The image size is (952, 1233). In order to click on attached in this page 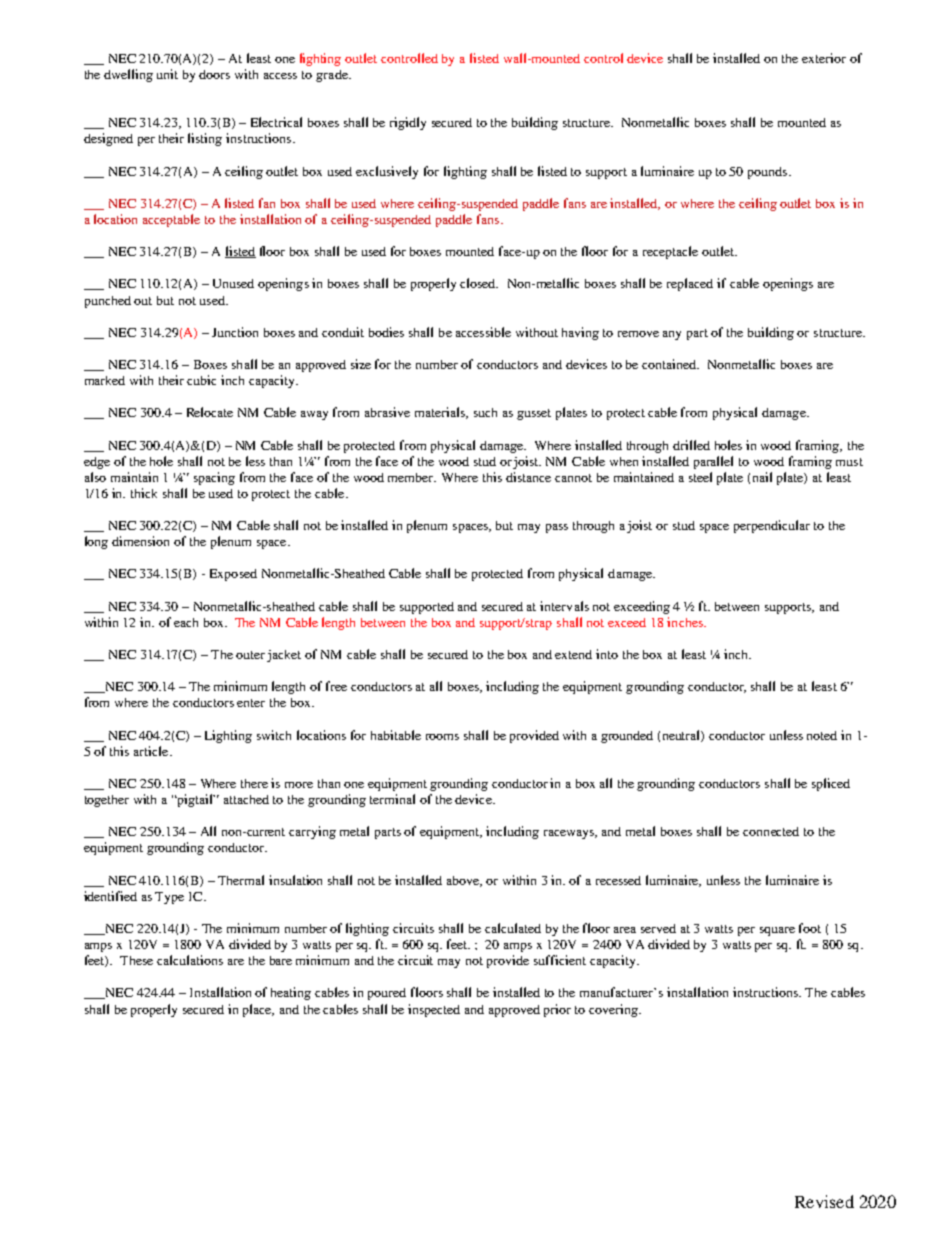, I will do `click(246, 799)`.
